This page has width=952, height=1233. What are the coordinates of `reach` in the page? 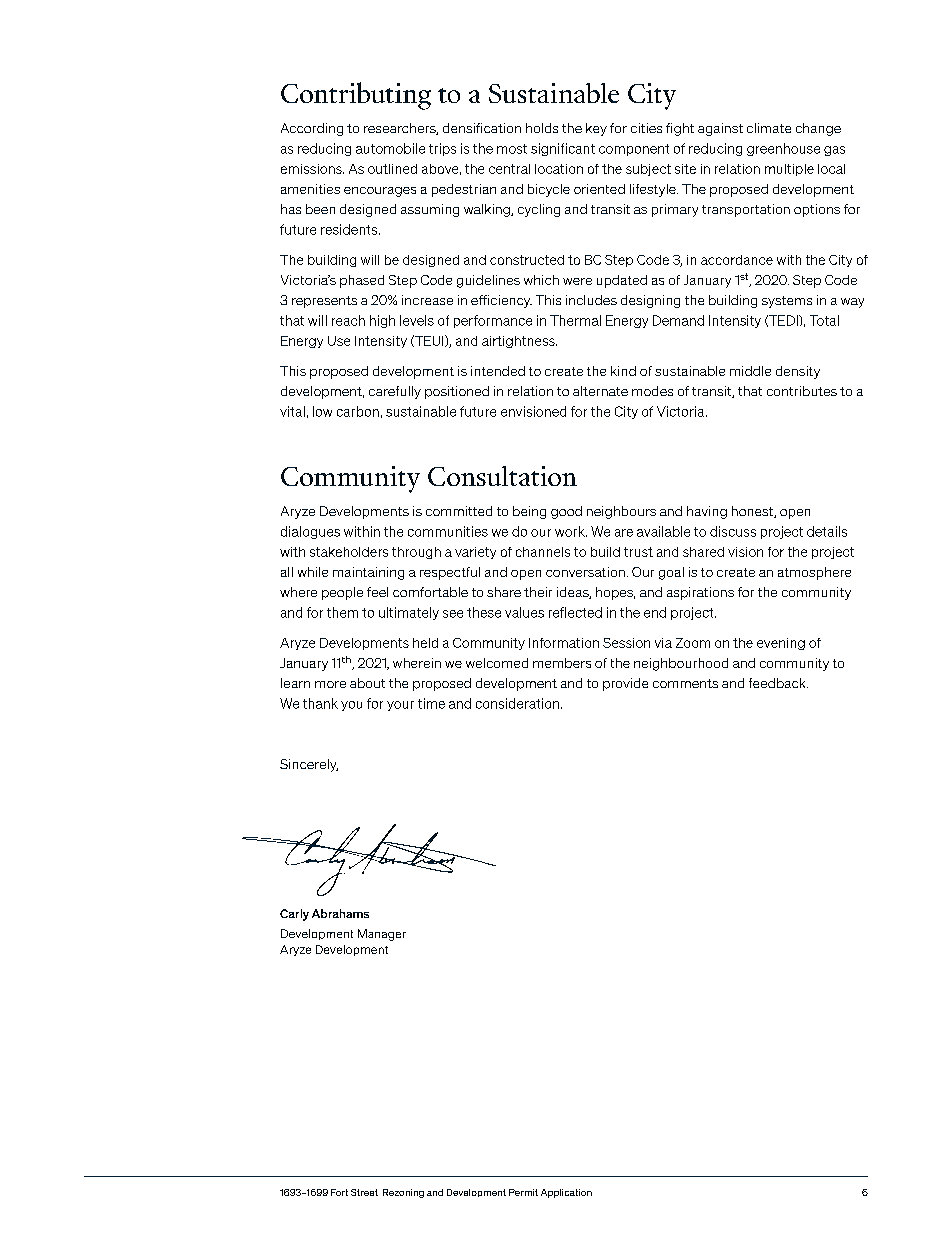 It's located at (348, 320).
